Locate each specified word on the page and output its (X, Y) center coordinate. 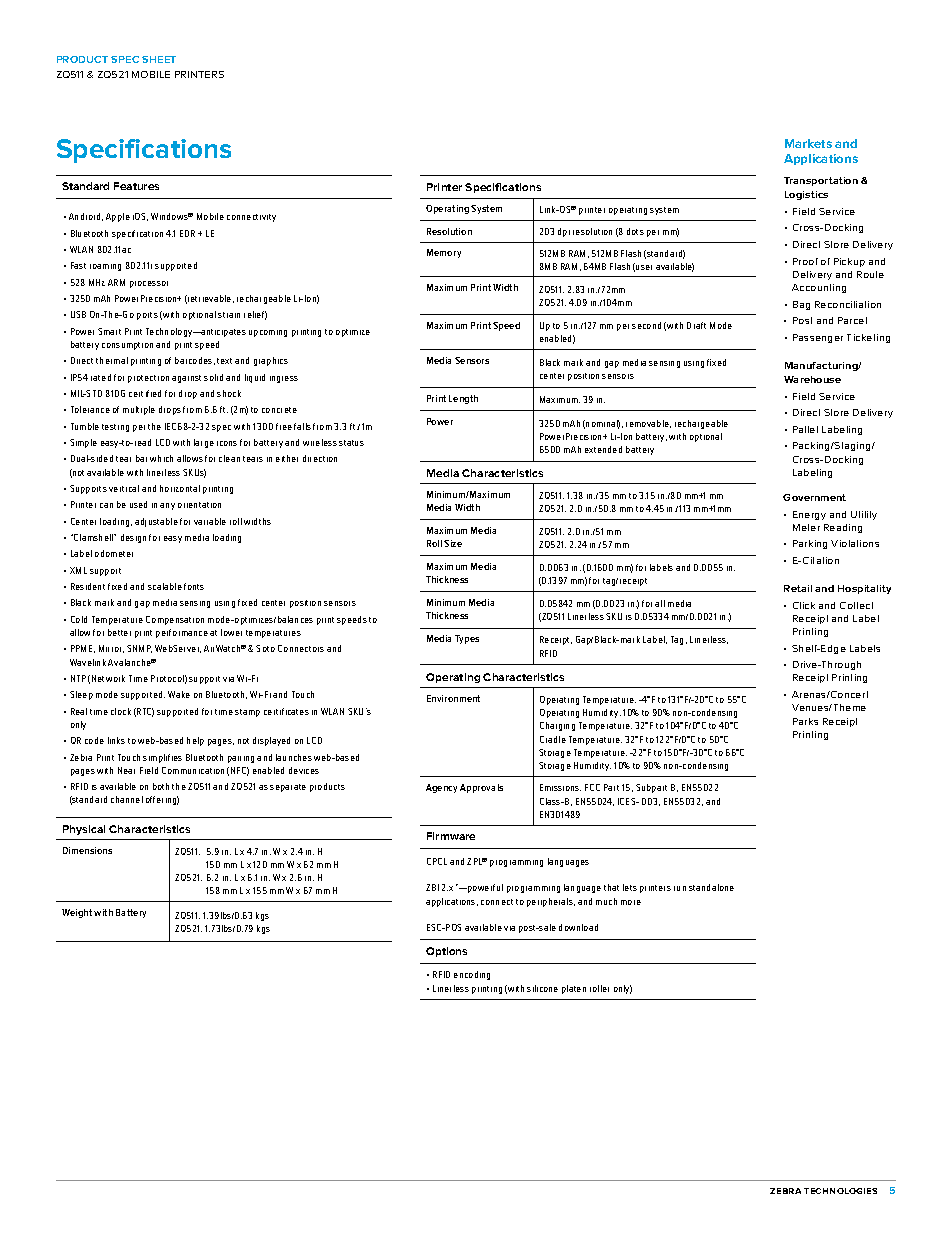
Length (463, 399)
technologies (840, 1191)
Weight (77, 913)
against (186, 379)
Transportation (821, 181)
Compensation (175, 620)
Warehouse (812, 379)
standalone (711, 887)
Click (804, 605)
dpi (564, 232)
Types (467, 639)
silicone (542, 988)
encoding (472, 975)
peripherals (551, 902)
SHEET (159, 59)
